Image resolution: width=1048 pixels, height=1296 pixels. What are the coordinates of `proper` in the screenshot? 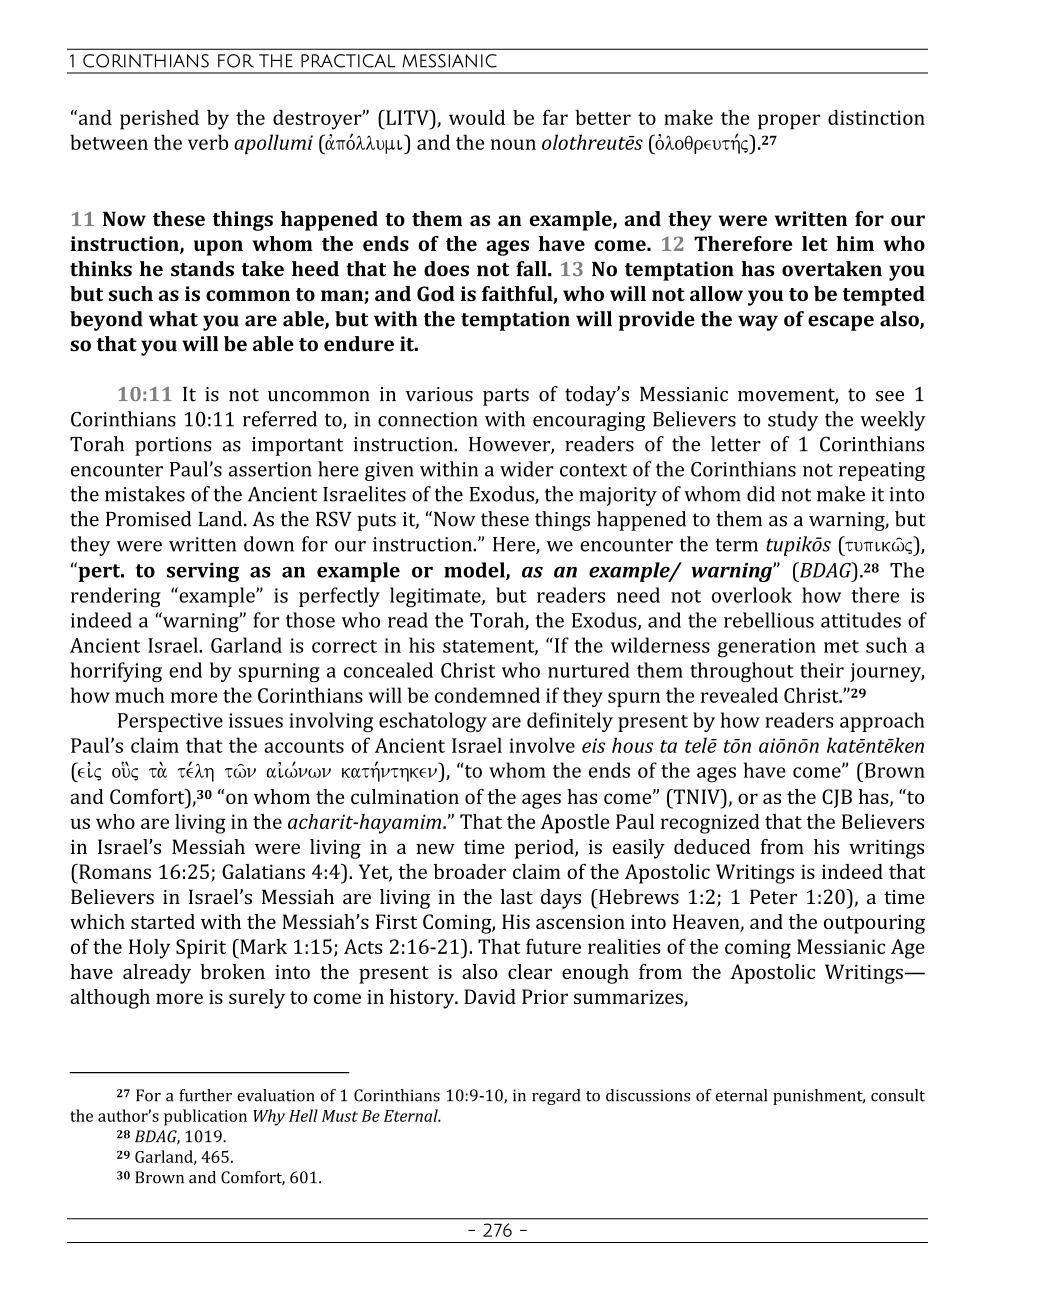 It's located at (789, 122).
